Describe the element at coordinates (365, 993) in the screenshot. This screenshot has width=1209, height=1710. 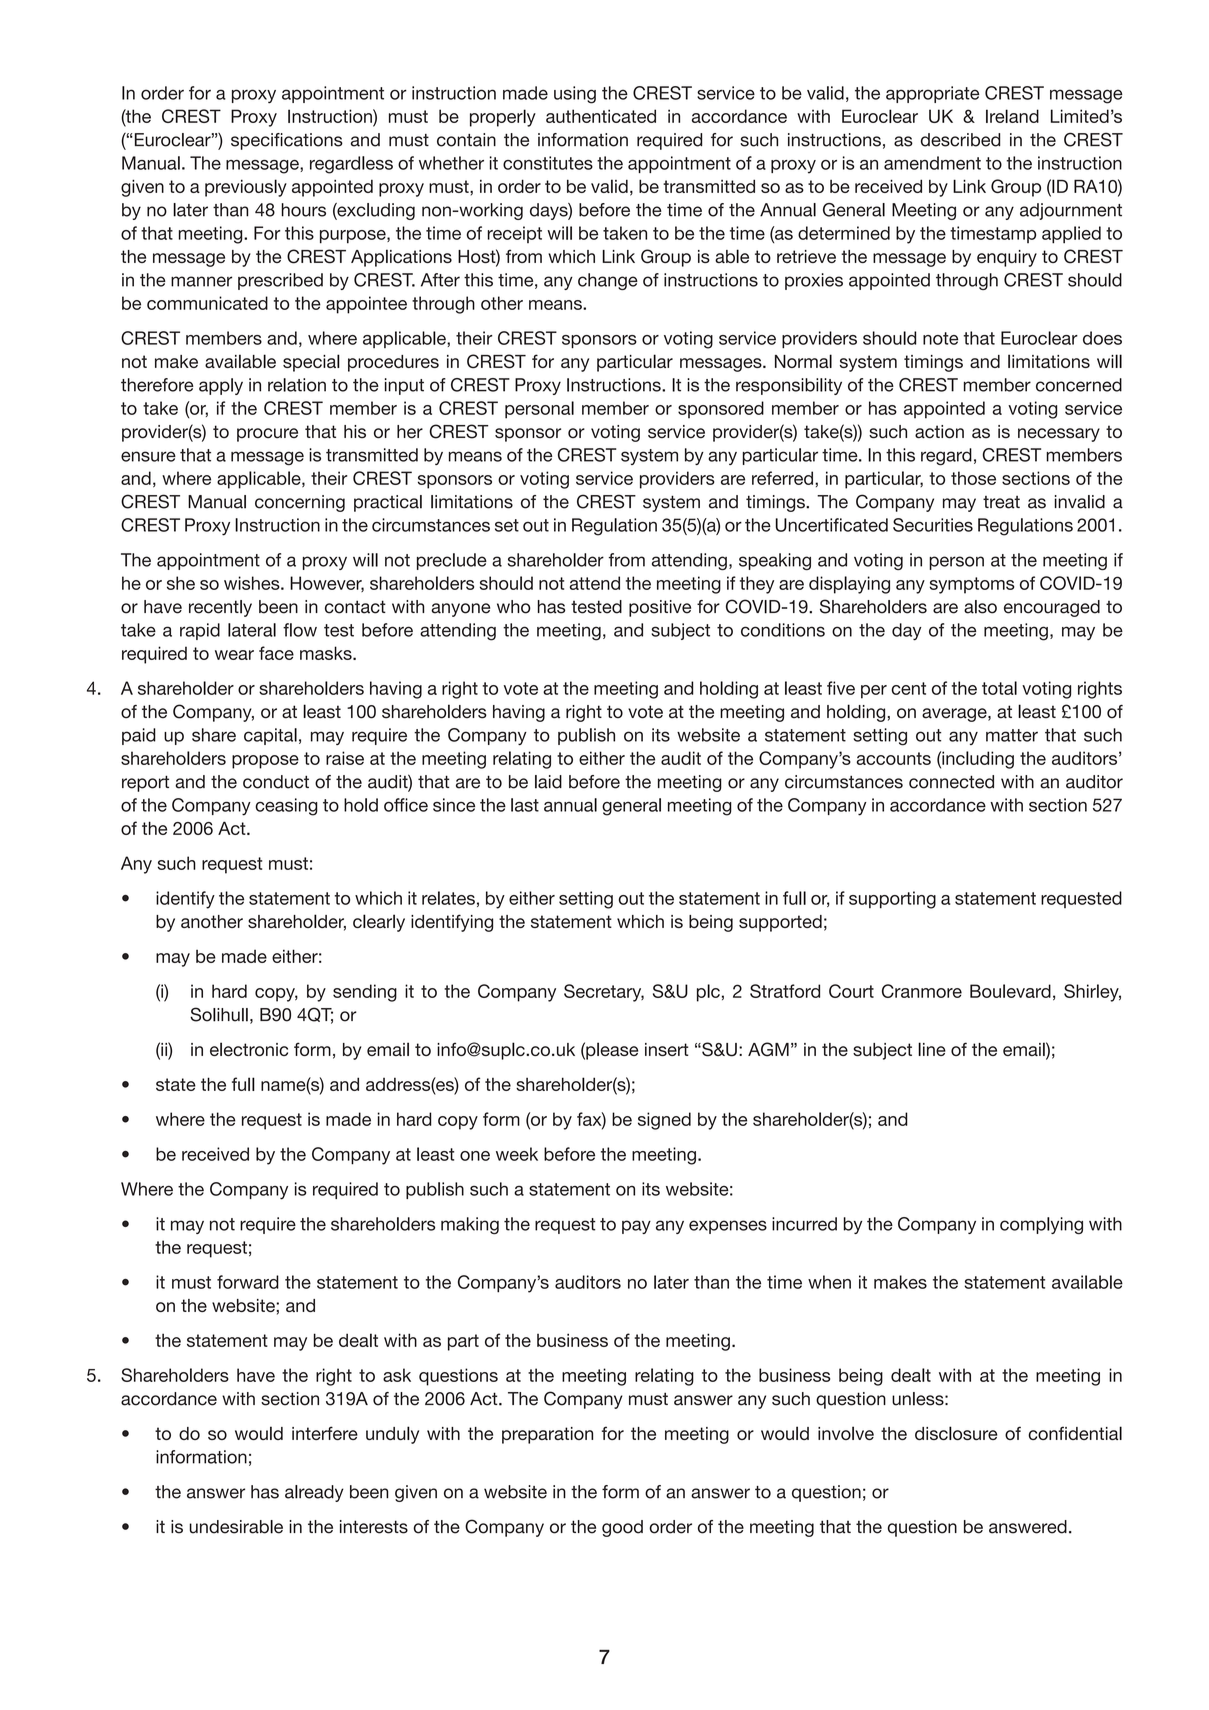
I see `sending` at that location.
